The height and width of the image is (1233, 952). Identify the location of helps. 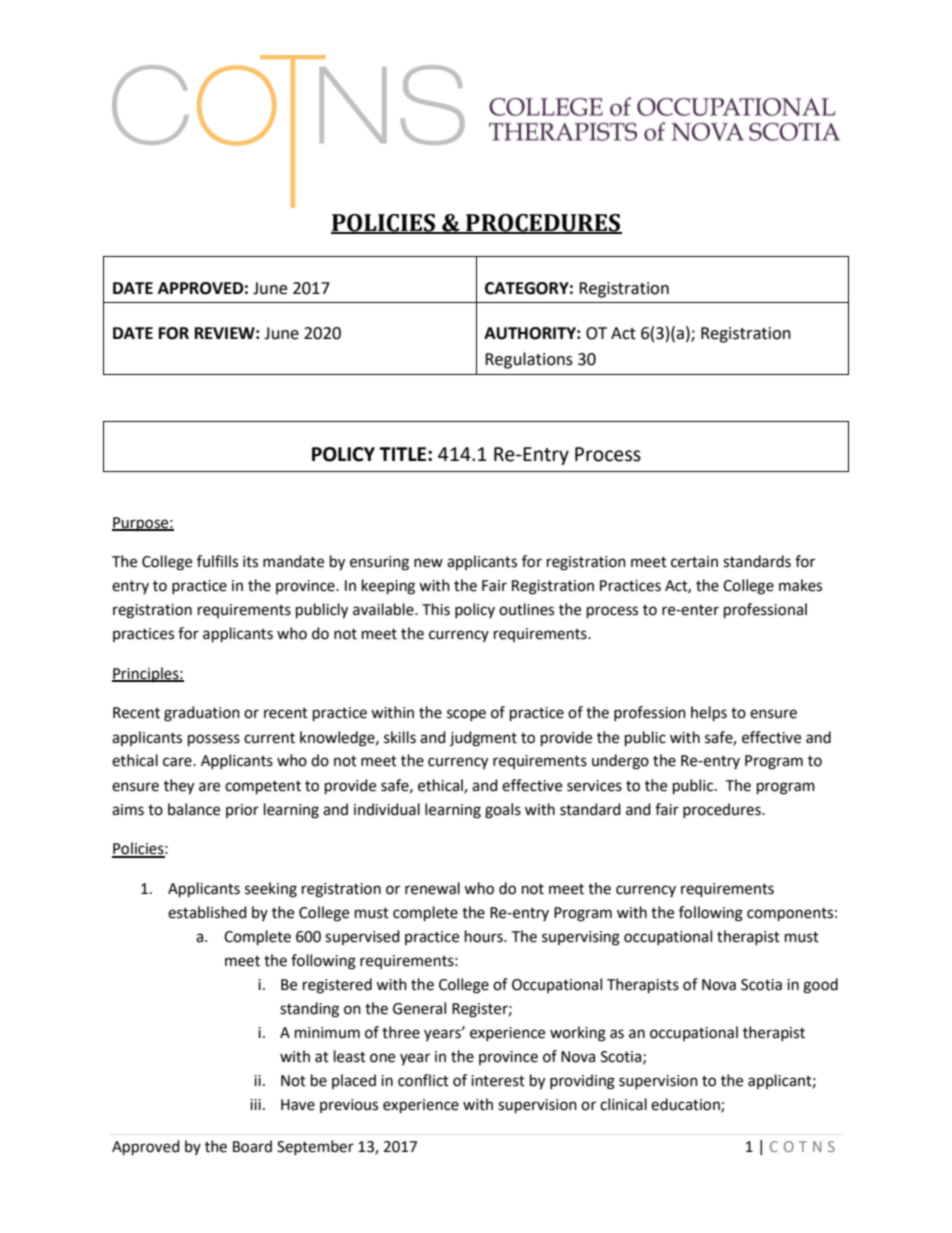
(709, 714).
